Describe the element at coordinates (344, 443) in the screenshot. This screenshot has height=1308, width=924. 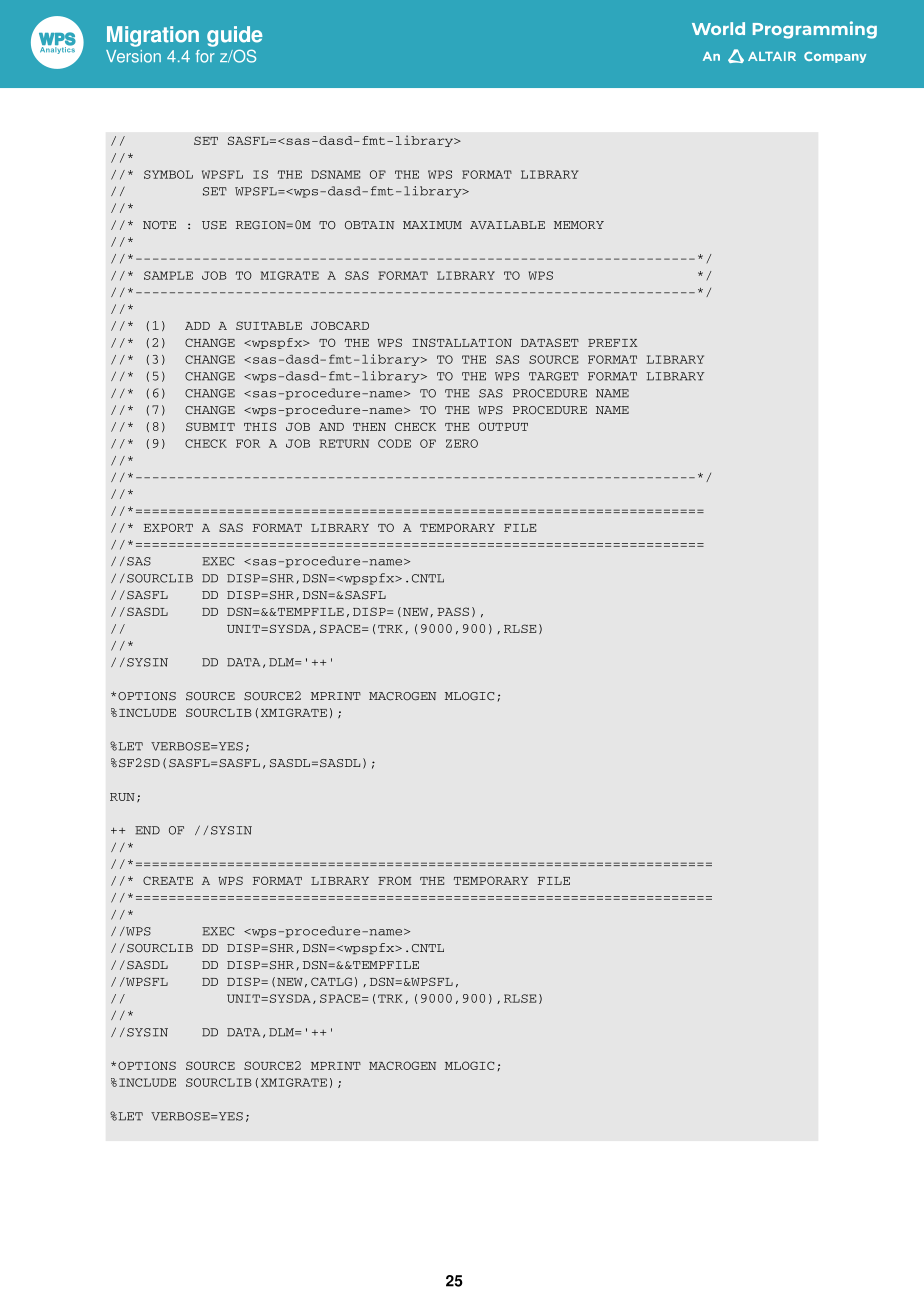
I see `RETURN` at that location.
